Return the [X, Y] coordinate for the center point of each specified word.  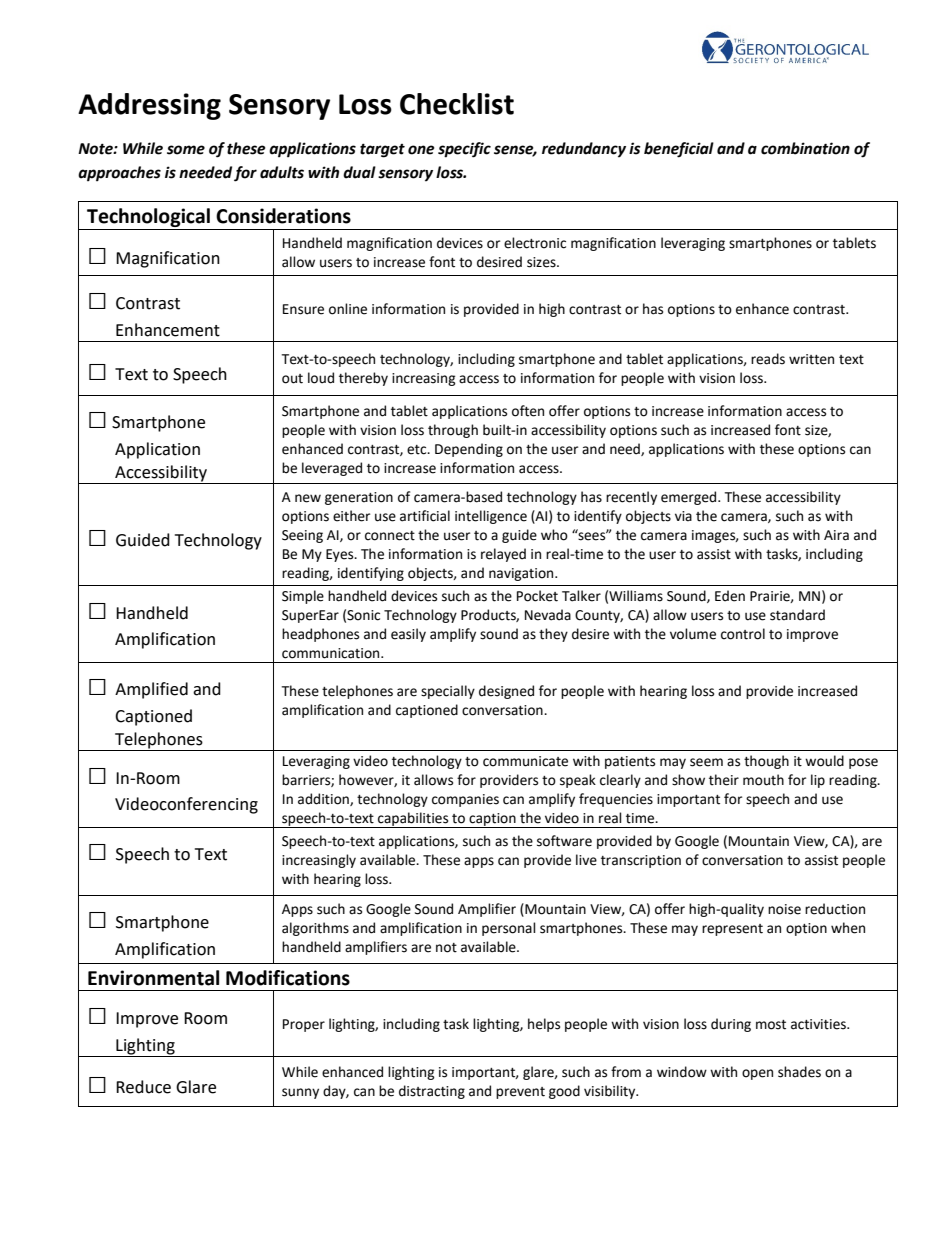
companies [465, 800]
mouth [763, 780]
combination [805, 148]
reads [768, 359]
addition [324, 799]
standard [797, 615]
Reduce [143, 1087]
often [528, 411]
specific [464, 150]
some [186, 150]
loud [321, 378]
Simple [303, 597]
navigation [522, 574]
